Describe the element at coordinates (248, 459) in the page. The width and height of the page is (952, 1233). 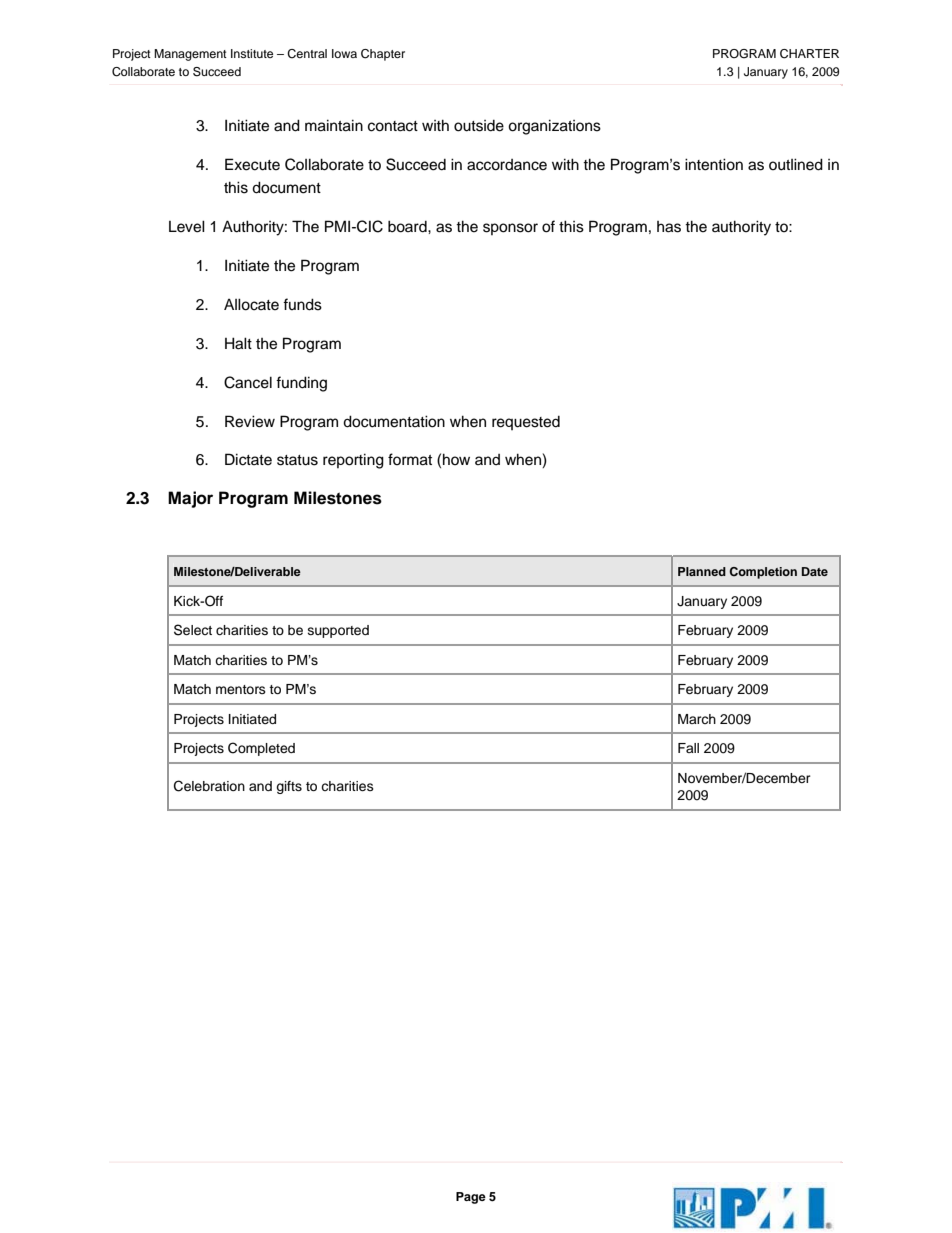
I see `Dictate` at that location.
